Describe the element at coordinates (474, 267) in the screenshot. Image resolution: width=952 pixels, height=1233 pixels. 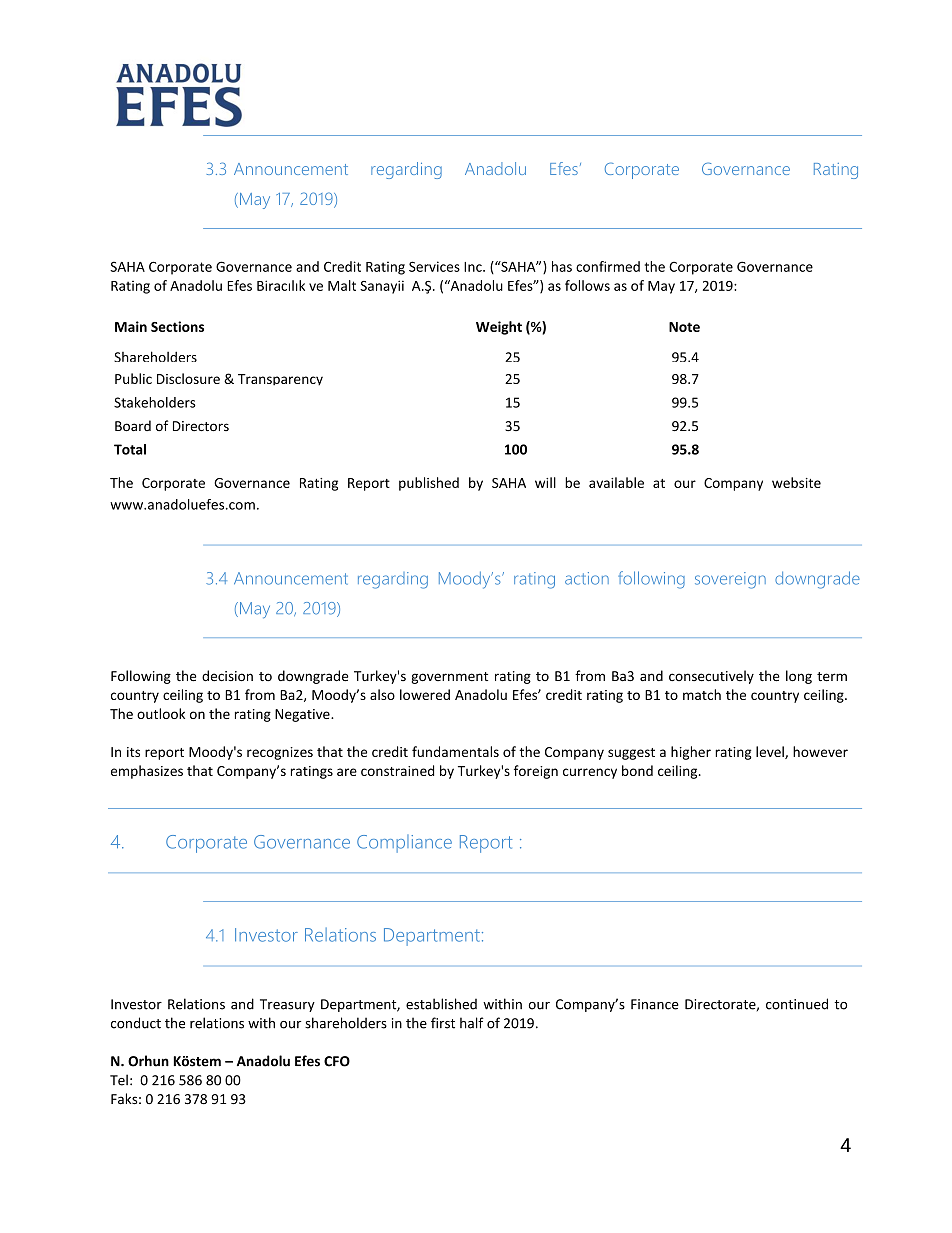
I see `Inc` at that location.
